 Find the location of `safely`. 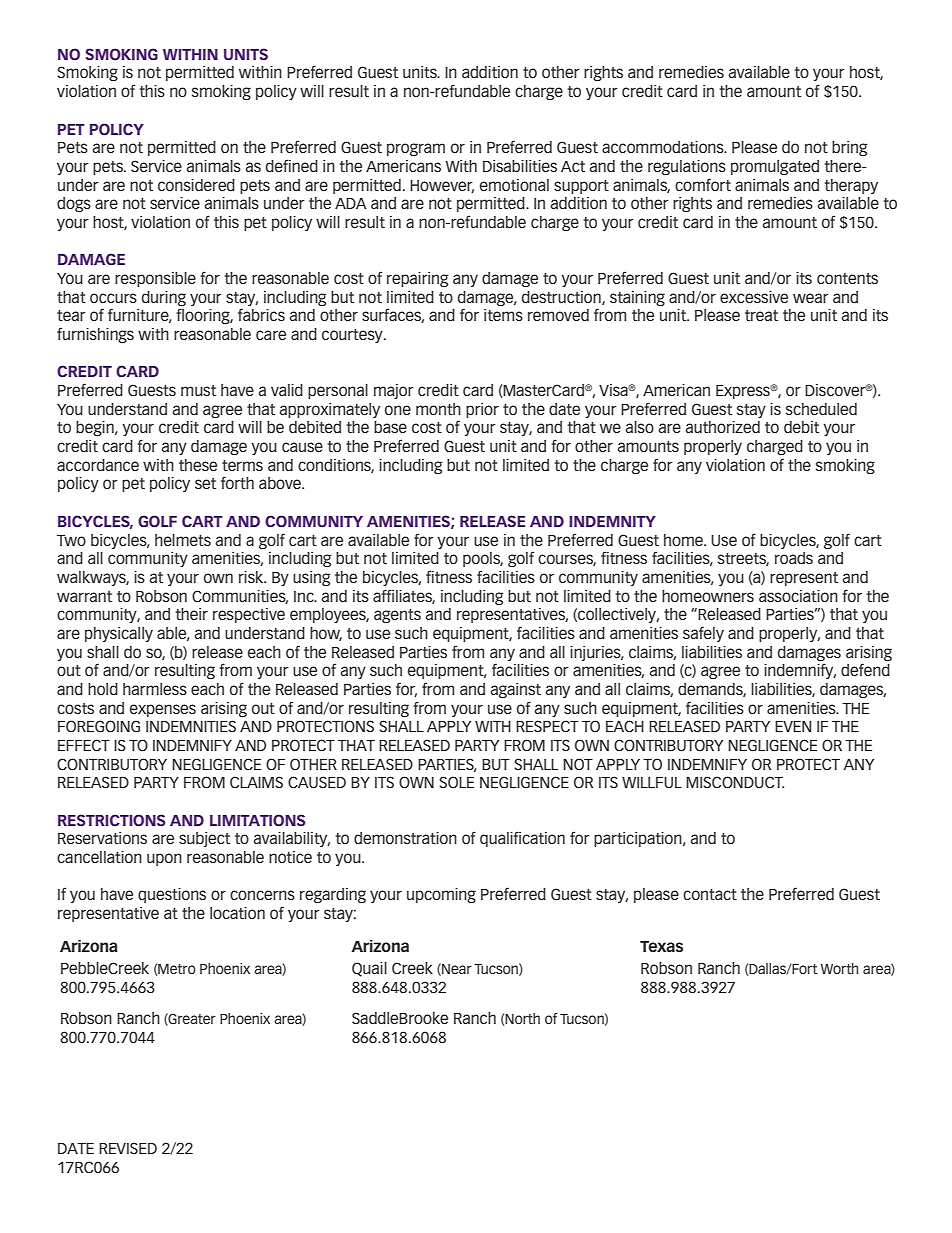

safely is located at coordinates (703, 634).
